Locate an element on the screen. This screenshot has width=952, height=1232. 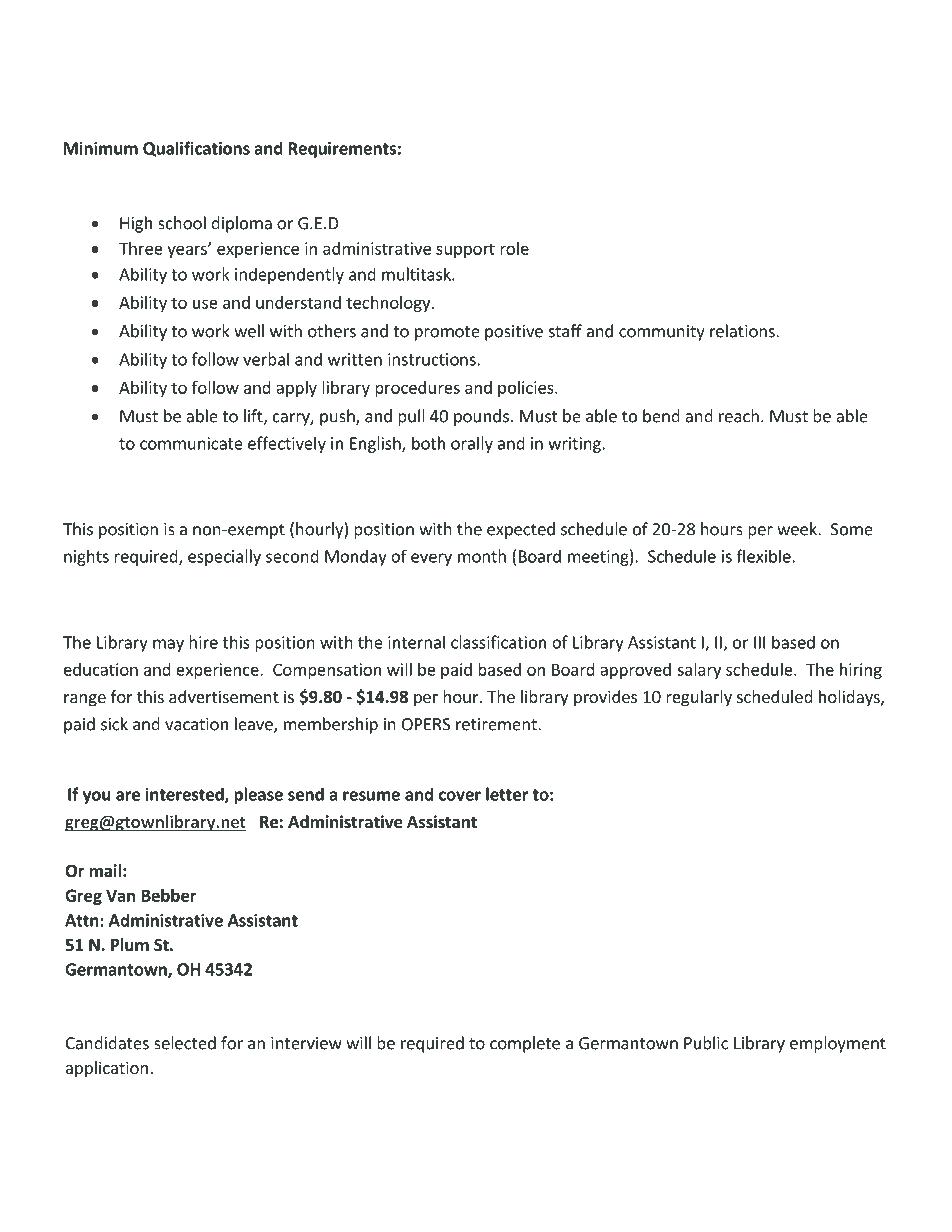
retirement is located at coordinates (497, 724).
